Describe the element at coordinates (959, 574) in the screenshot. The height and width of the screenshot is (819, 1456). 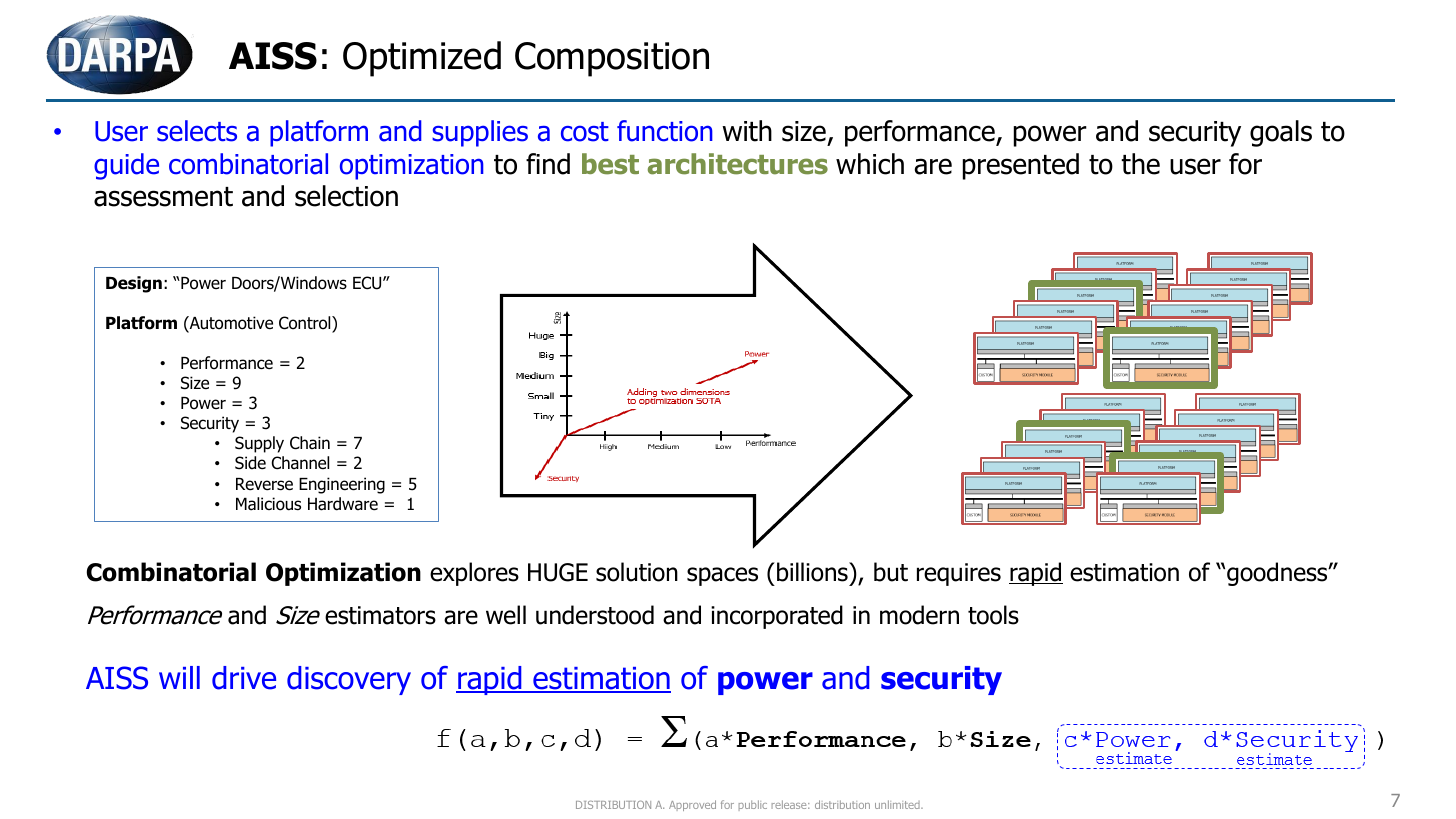
I see `requires` at that location.
